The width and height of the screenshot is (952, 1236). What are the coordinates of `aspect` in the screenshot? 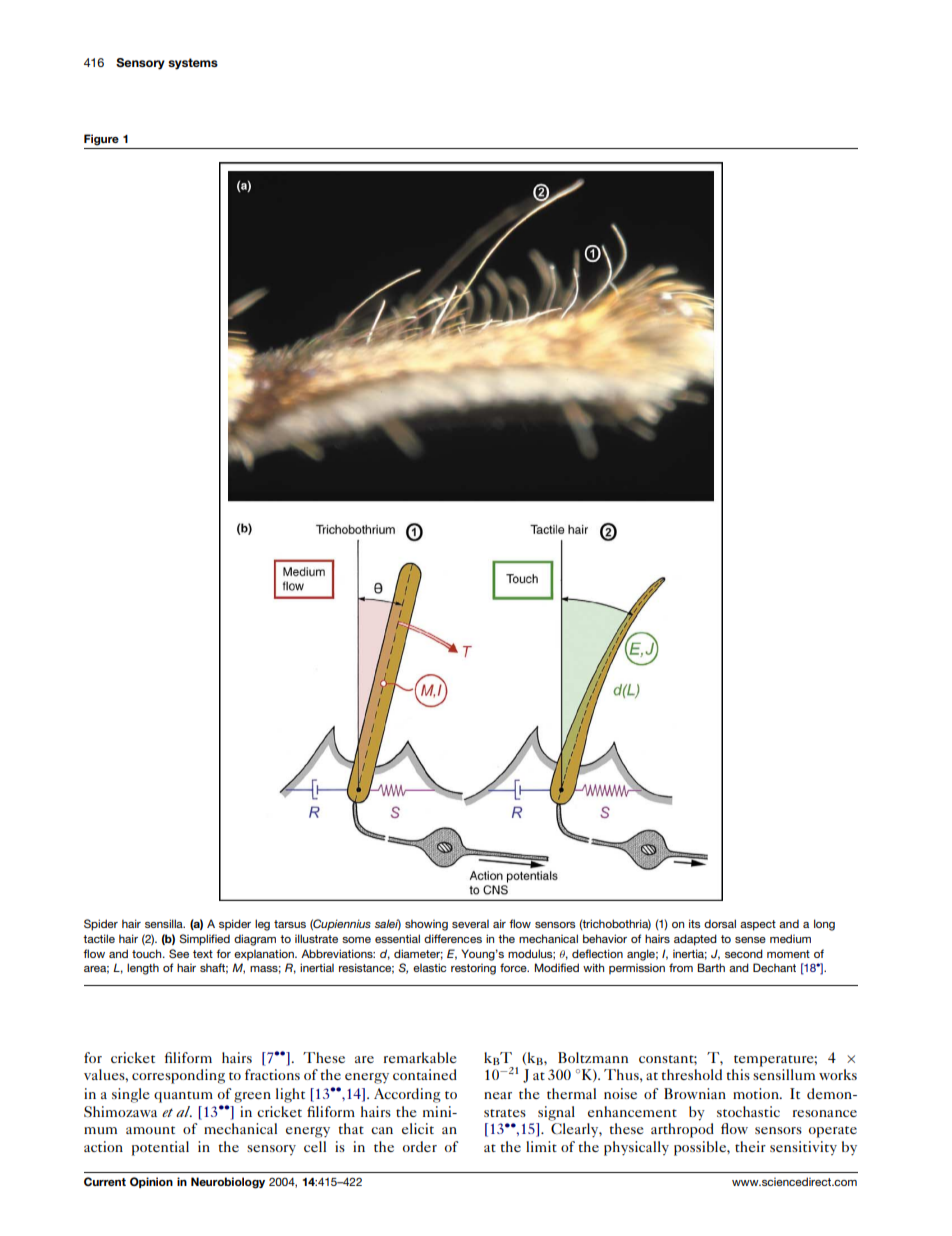 It's located at (758, 925).
